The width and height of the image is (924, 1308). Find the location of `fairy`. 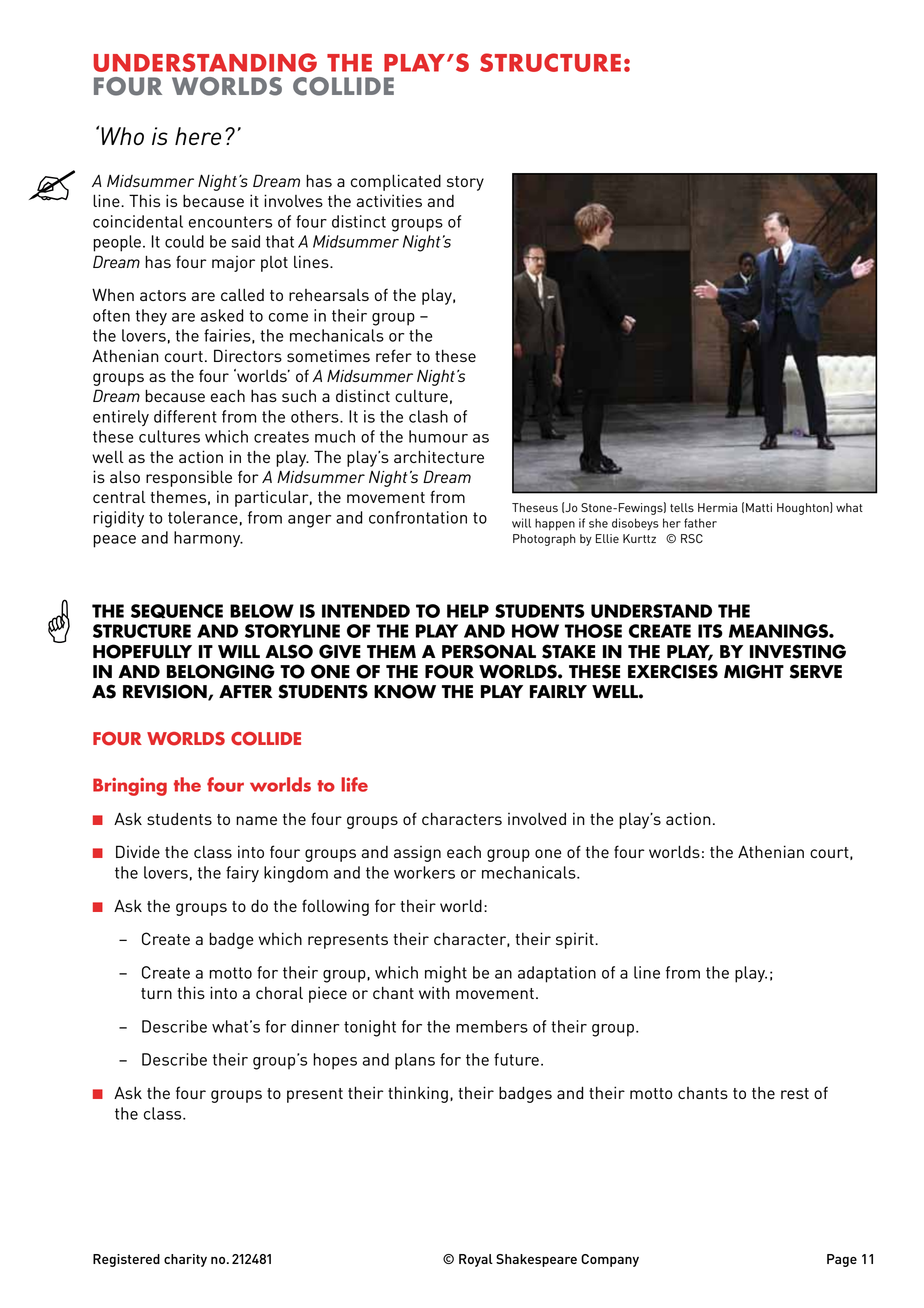

fairy is located at coordinates (242, 874).
